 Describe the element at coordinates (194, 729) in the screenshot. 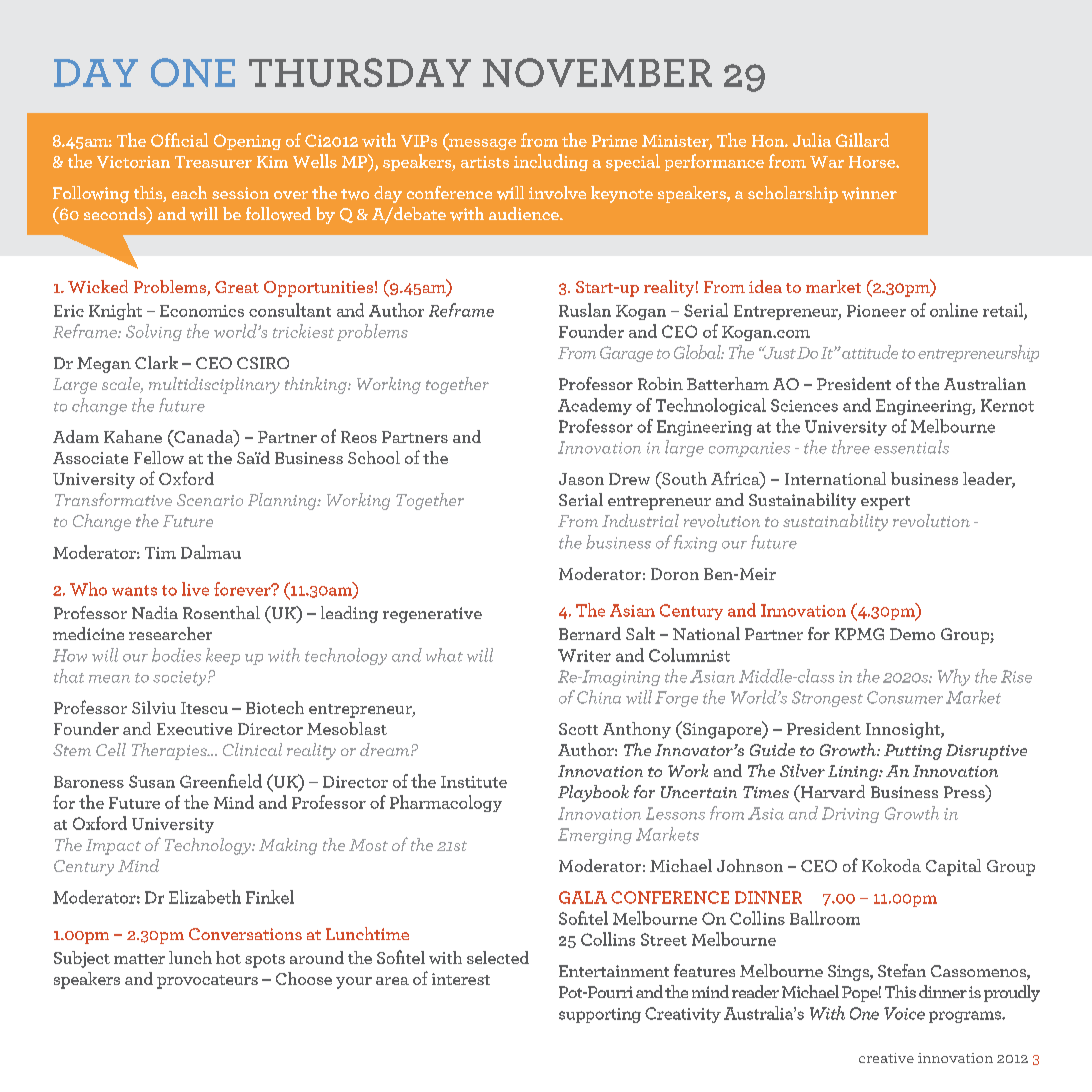

I see `Executive` at that location.
